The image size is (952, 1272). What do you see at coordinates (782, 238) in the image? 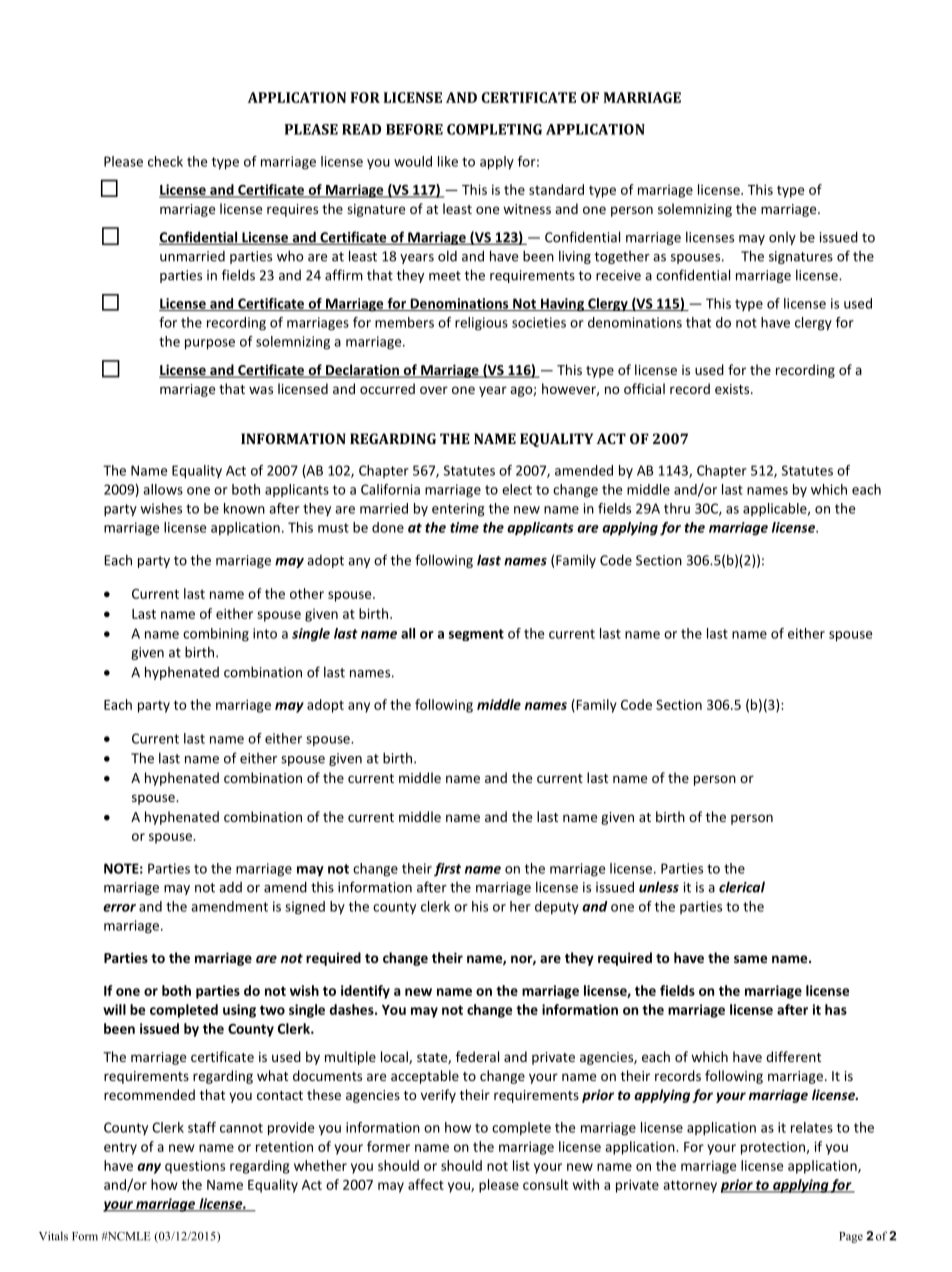
I see `only` at bounding box center [782, 238].
